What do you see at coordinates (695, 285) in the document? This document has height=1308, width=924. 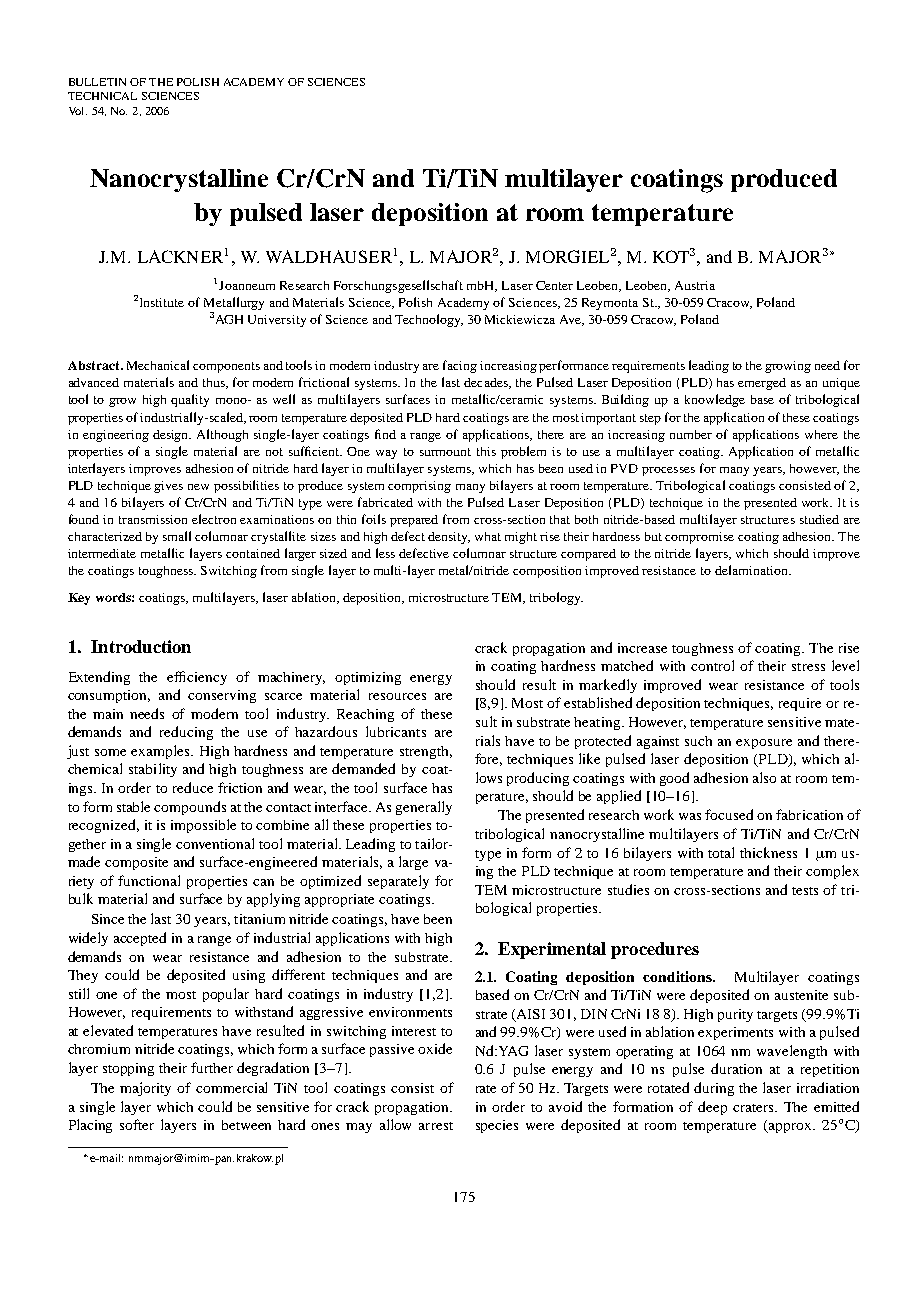 I see `Austria` at bounding box center [695, 285].
